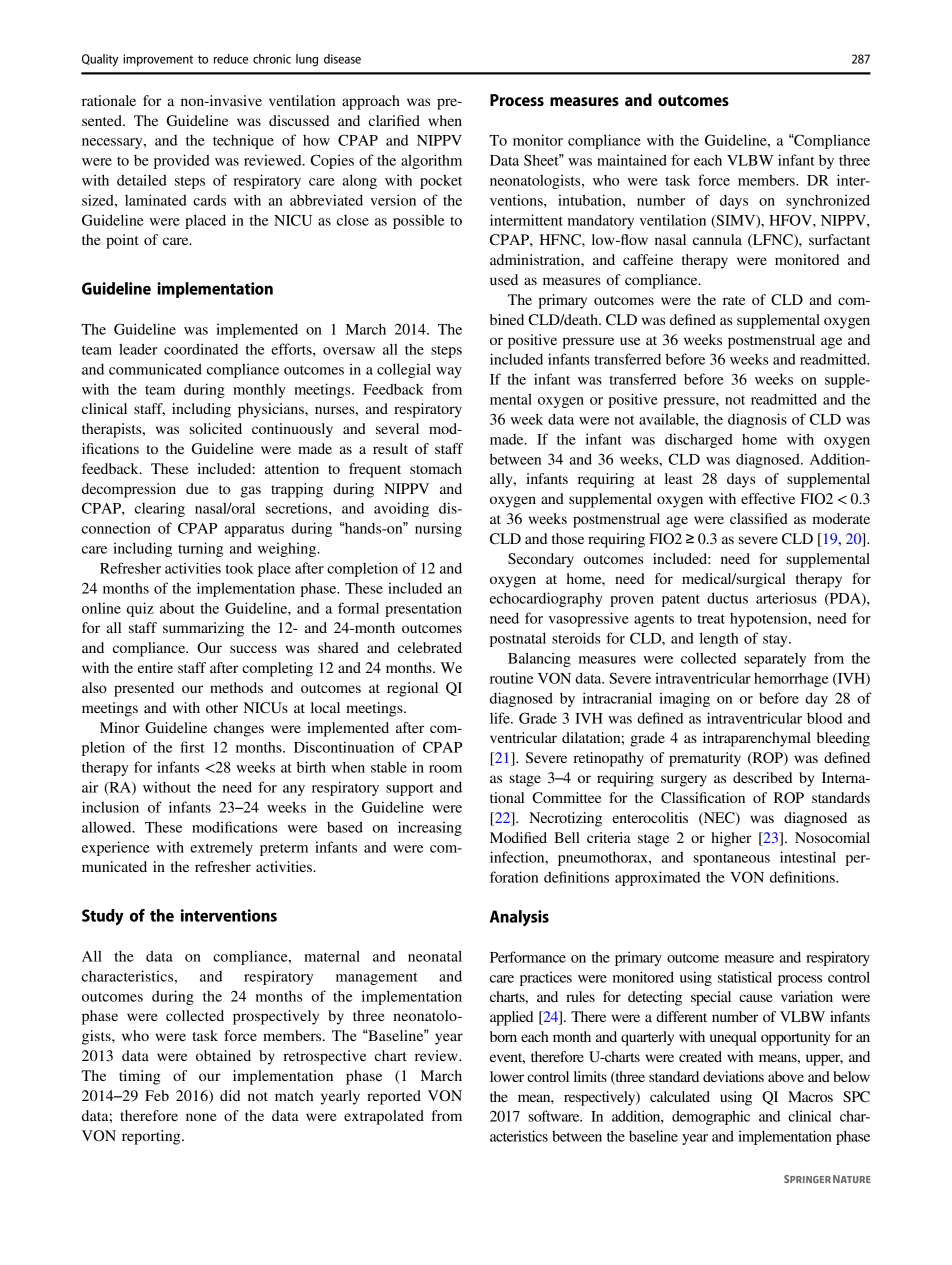 Image resolution: width=952 pixels, height=1265 pixels. Describe the element at coordinates (717, 239) in the screenshot. I see `cannula` at that location.
